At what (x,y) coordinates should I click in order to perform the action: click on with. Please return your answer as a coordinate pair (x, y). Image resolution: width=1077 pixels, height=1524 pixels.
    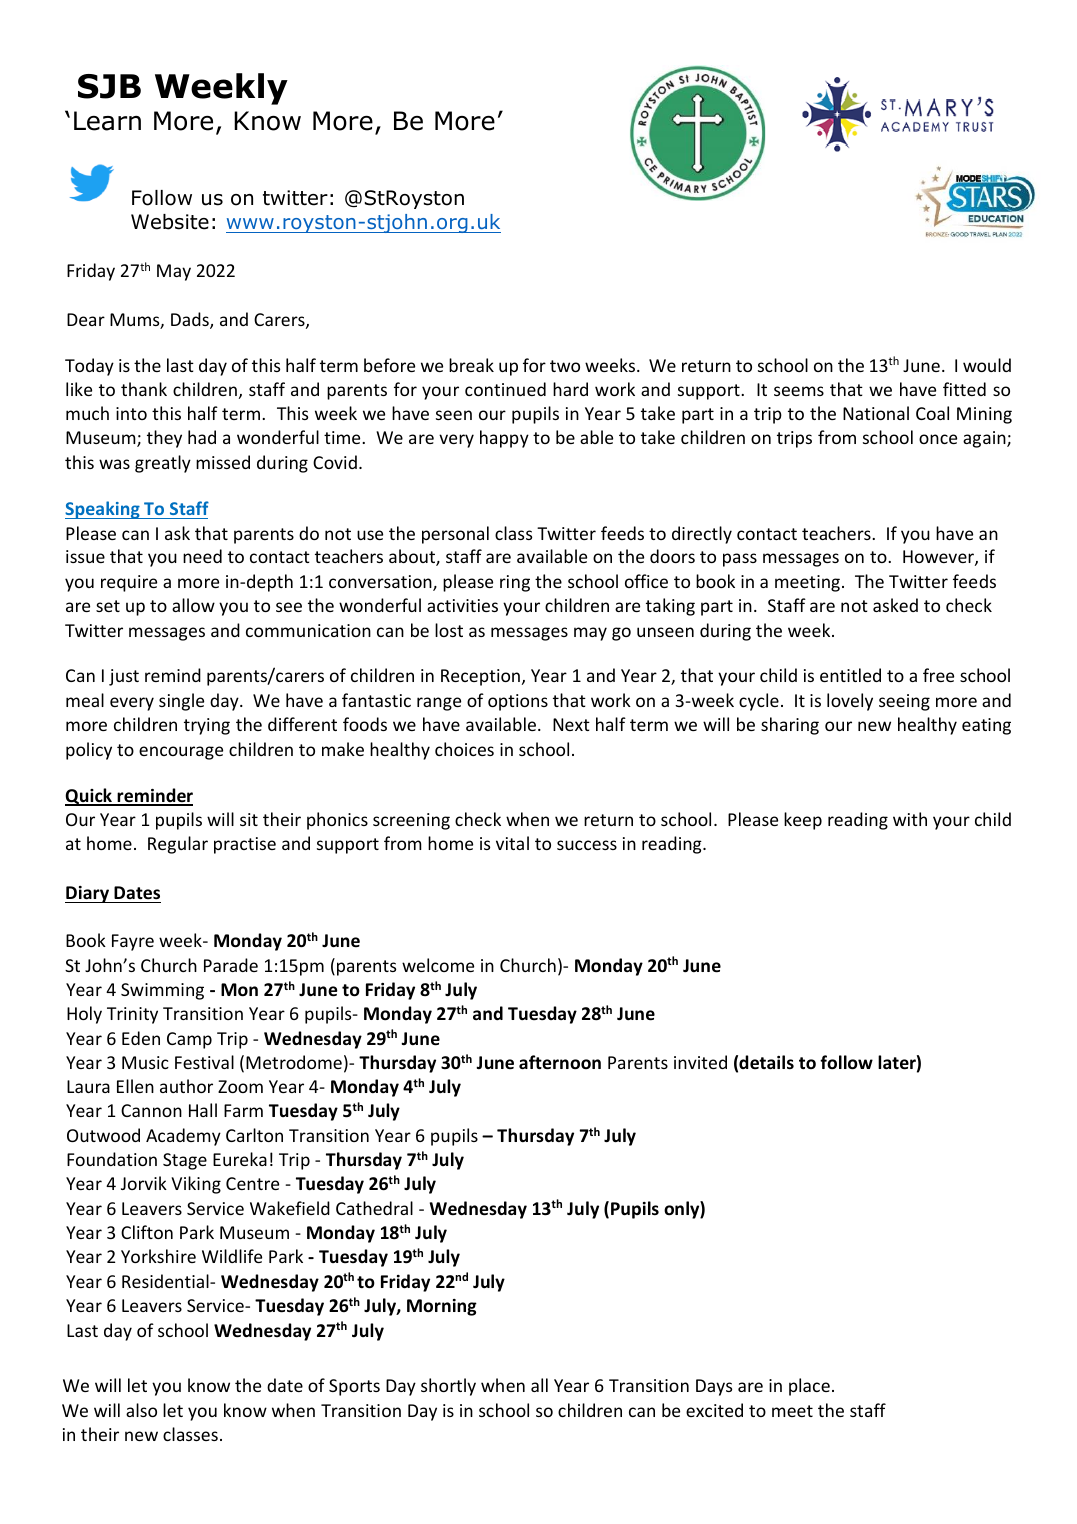
    Looking at the image, I should click on (910, 819).
